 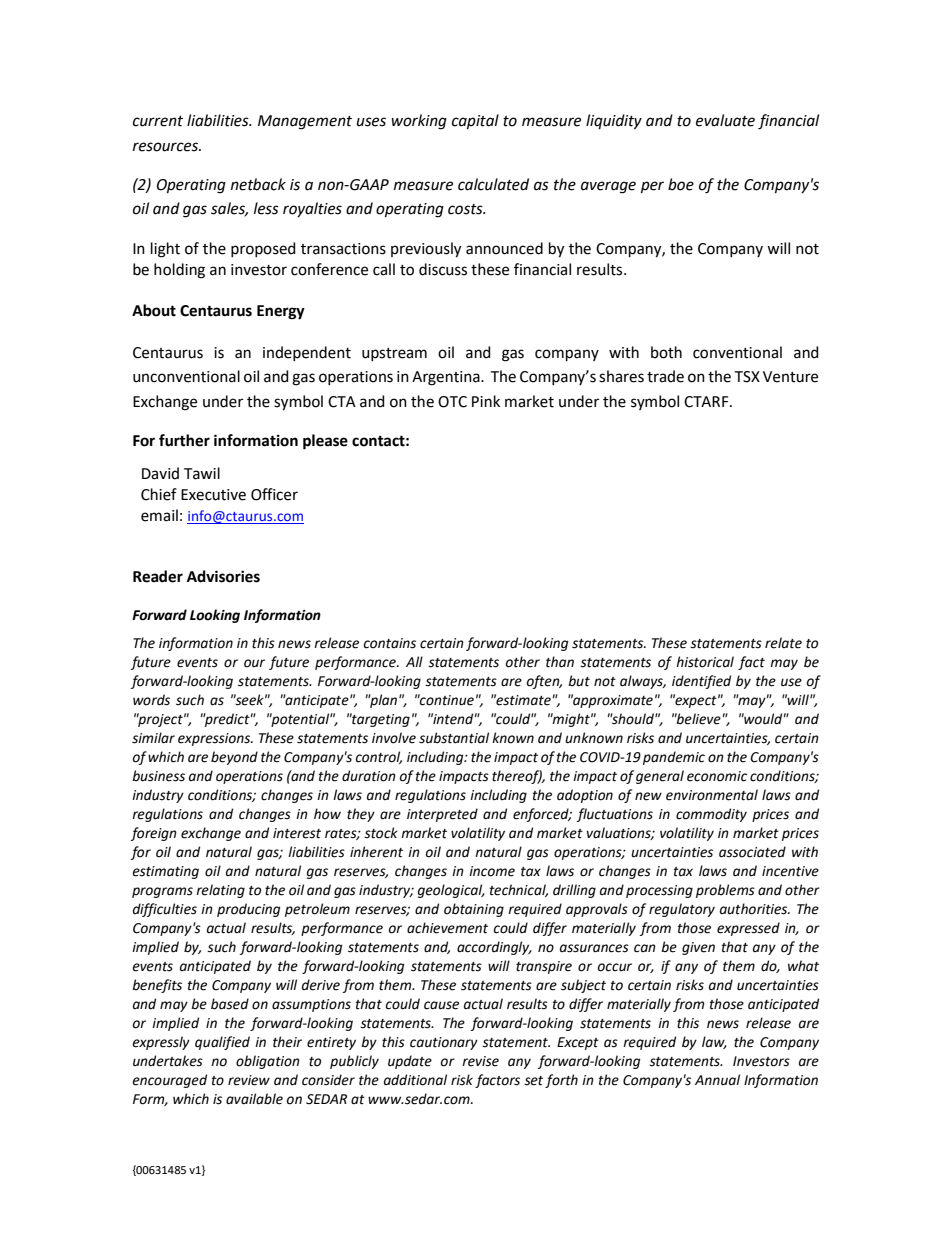 What do you see at coordinates (475, 121) in the document?
I see `capital` at bounding box center [475, 121].
